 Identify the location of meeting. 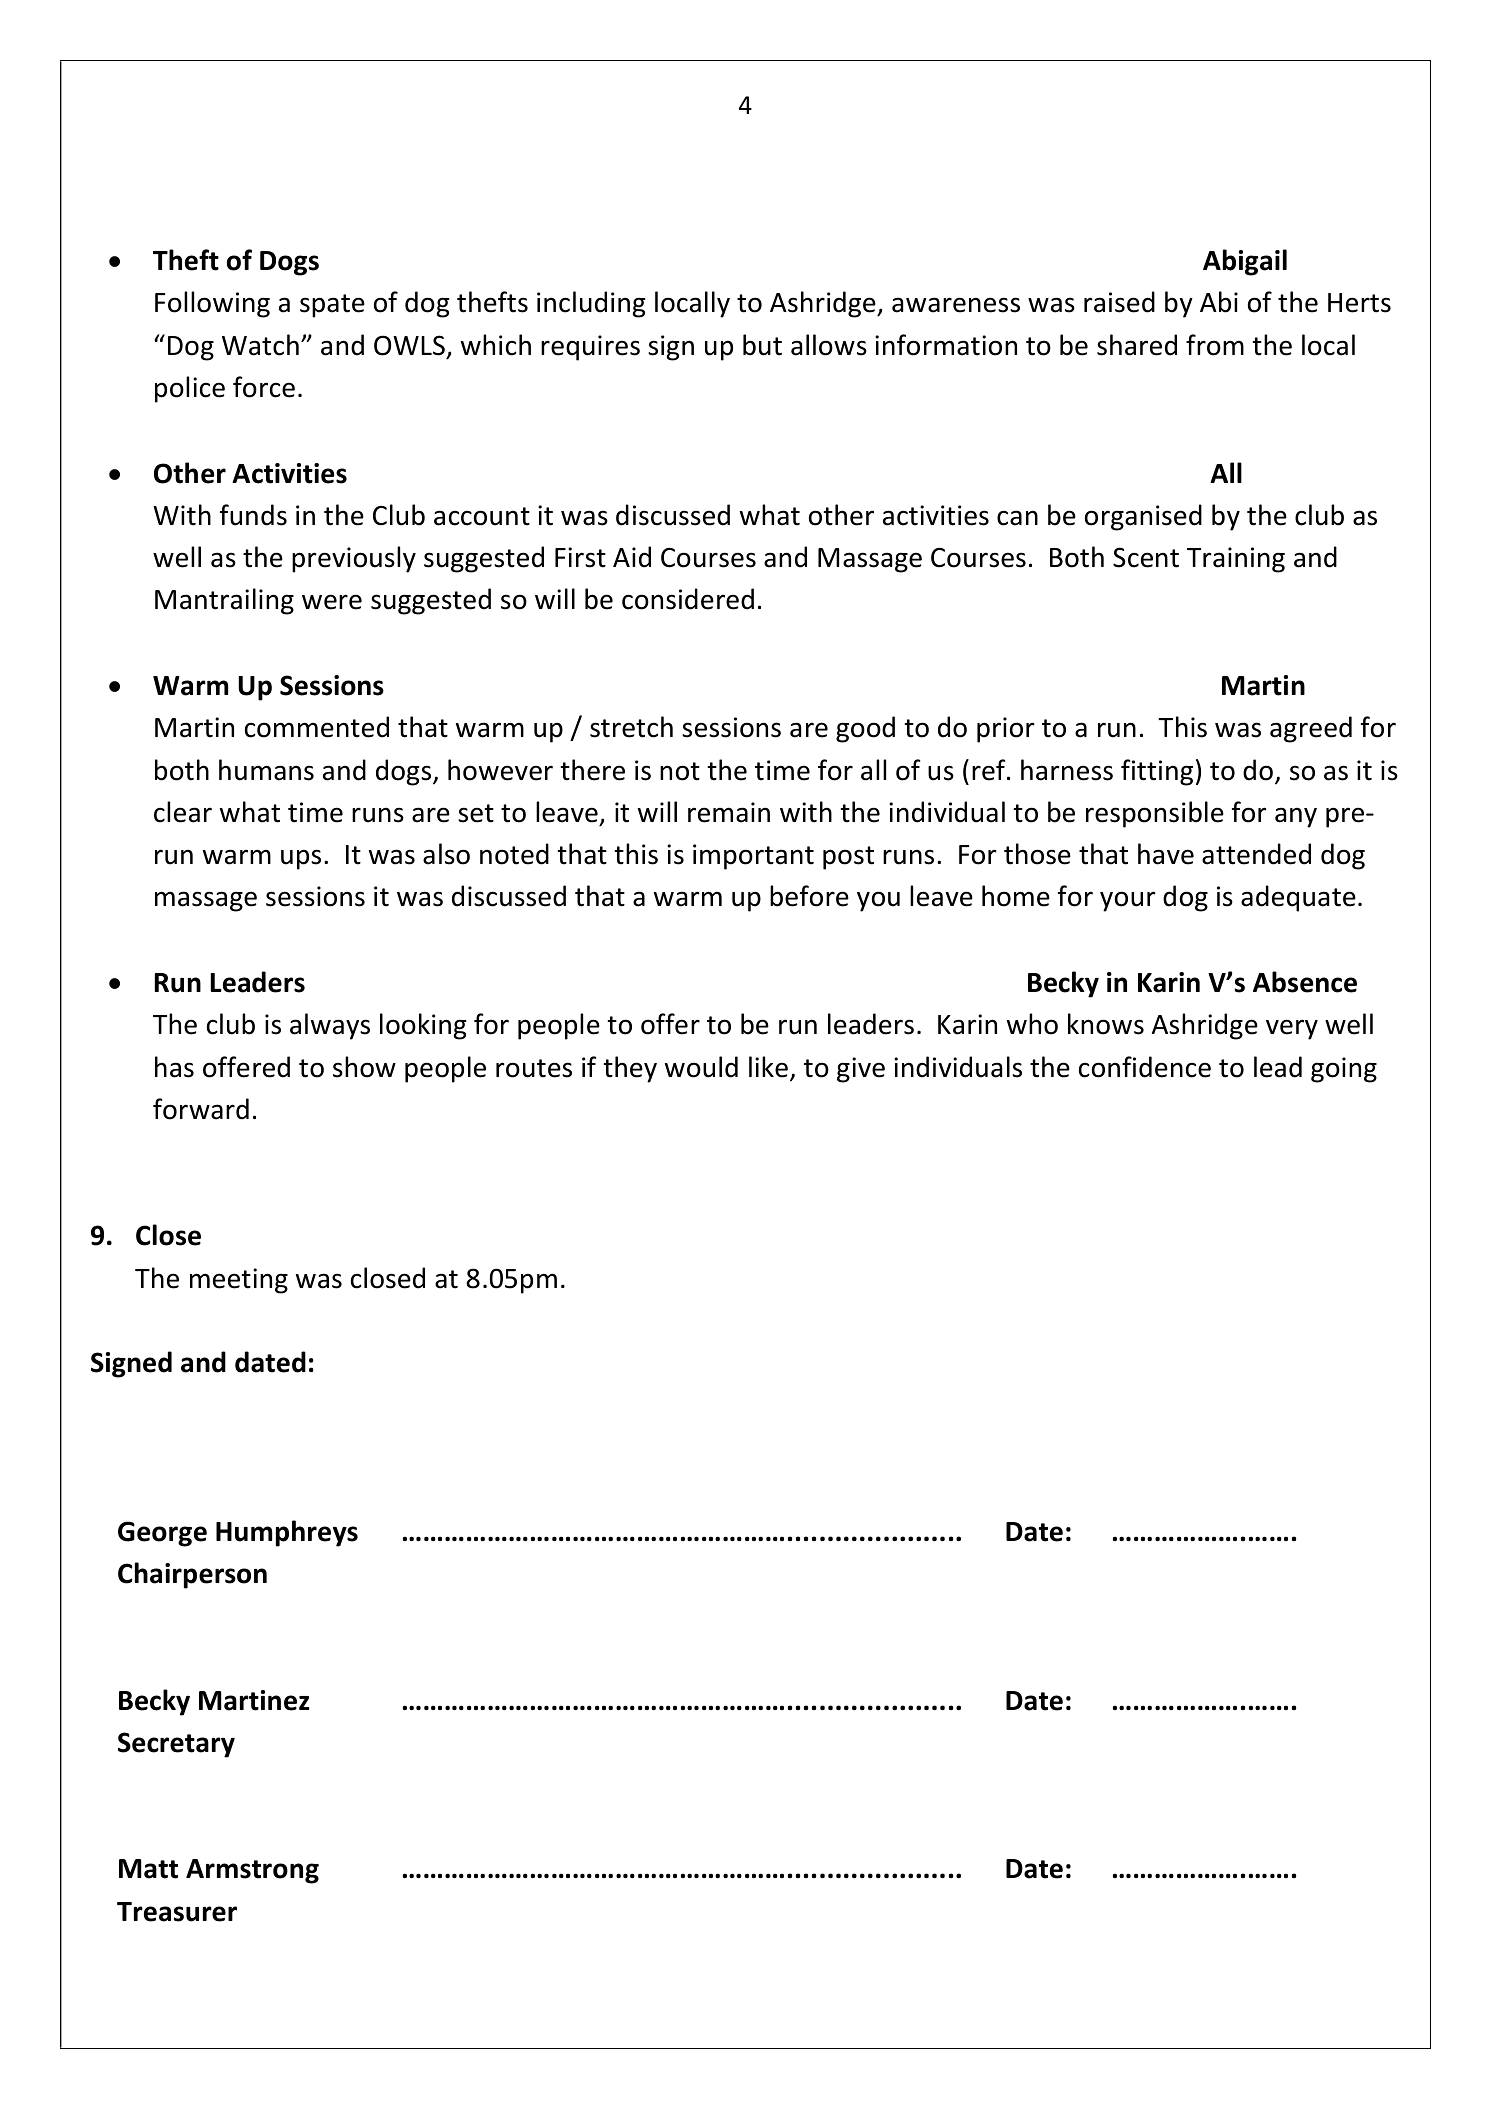
(239, 1281).
